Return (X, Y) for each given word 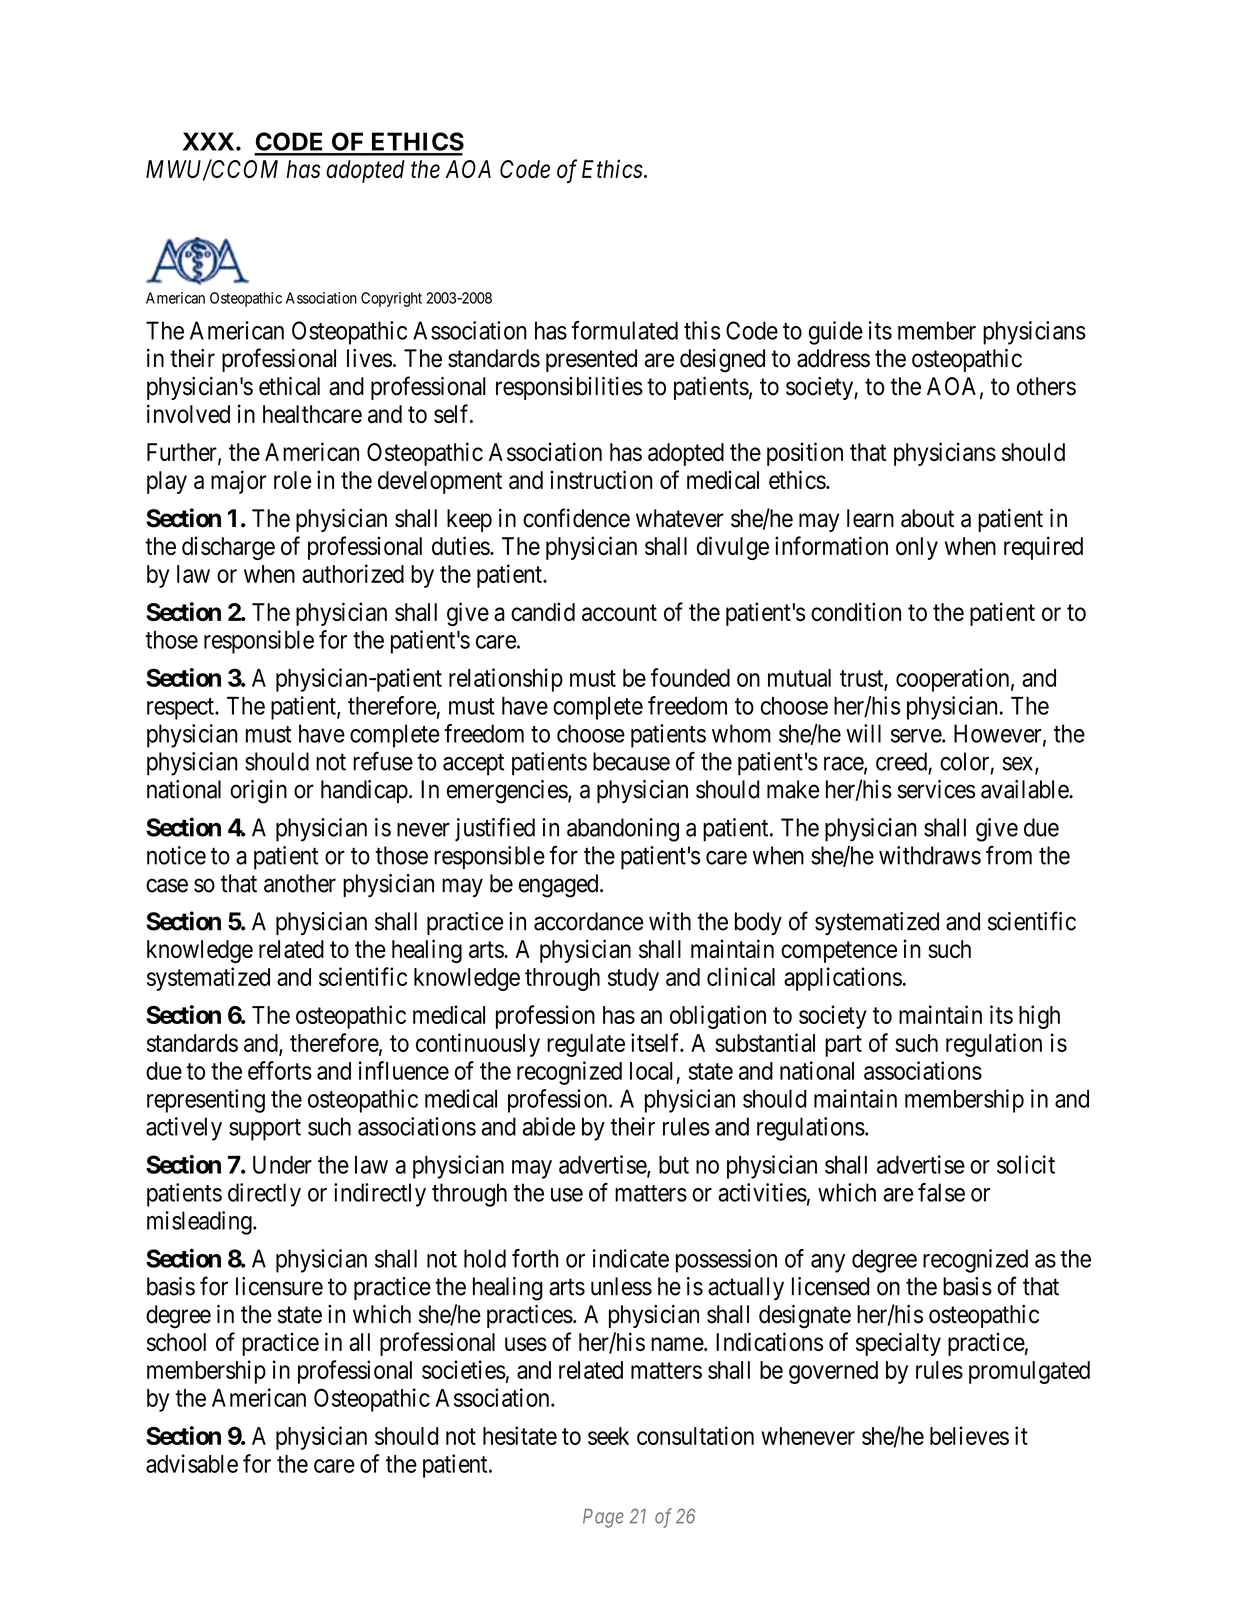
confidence (576, 518)
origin (258, 792)
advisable (192, 1463)
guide (836, 333)
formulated (625, 330)
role (292, 480)
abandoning (623, 830)
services (936, 789)
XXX (208, 141)
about (927, 518)
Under (282, 1164)
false (941, 1192)
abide (548, 1126)
